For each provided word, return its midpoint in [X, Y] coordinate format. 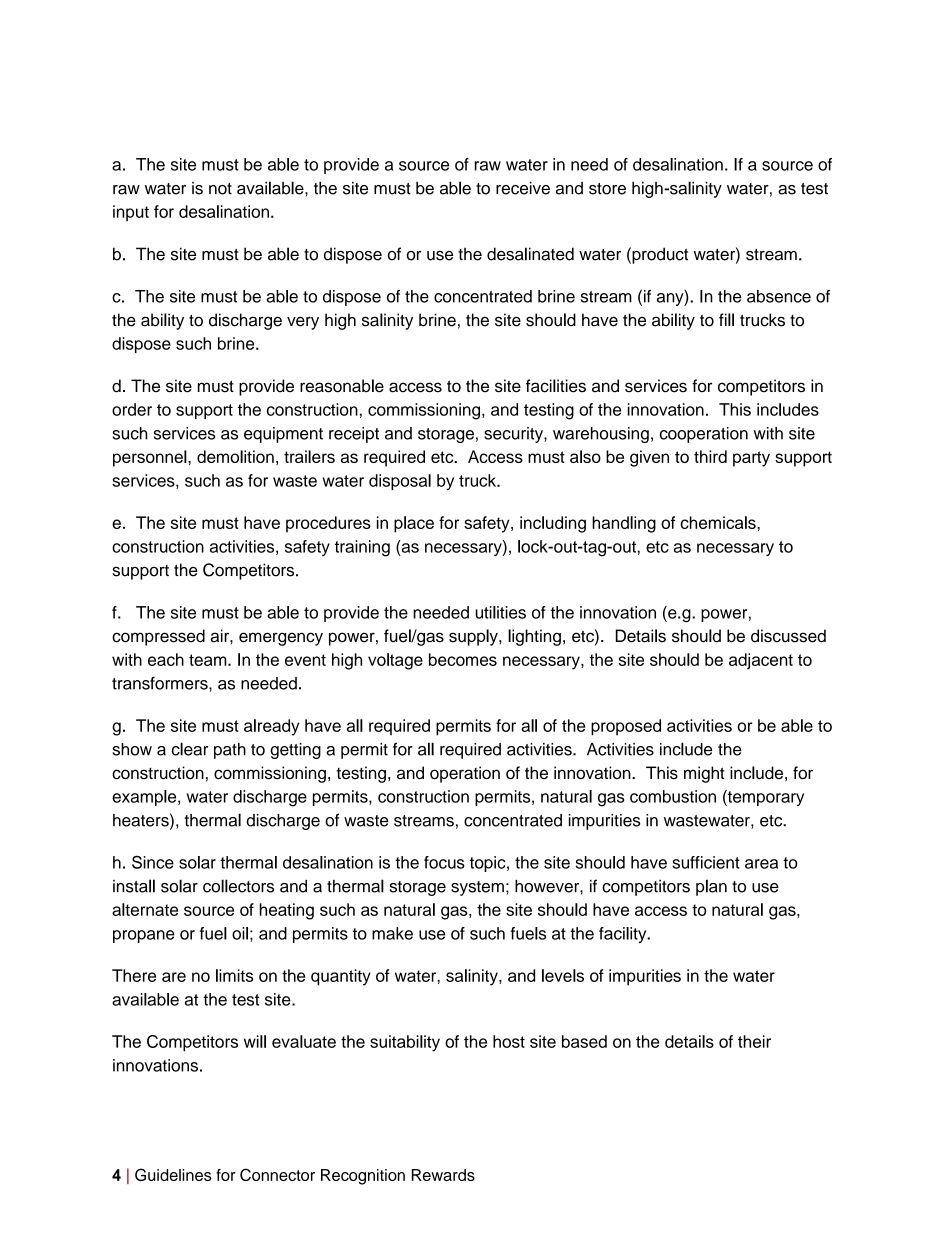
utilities [500, 612]
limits [234, 975]
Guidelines [173, 1174]
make [392, 933]
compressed [158, 637]
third [710, 456]
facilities [556, 386]
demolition [235, 456]
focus [444, 862]
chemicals [719, 522]
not [220, 189]
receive [523, 188]
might [704, 774]
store [607, 189]
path [230, 751]
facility [624, 935]
